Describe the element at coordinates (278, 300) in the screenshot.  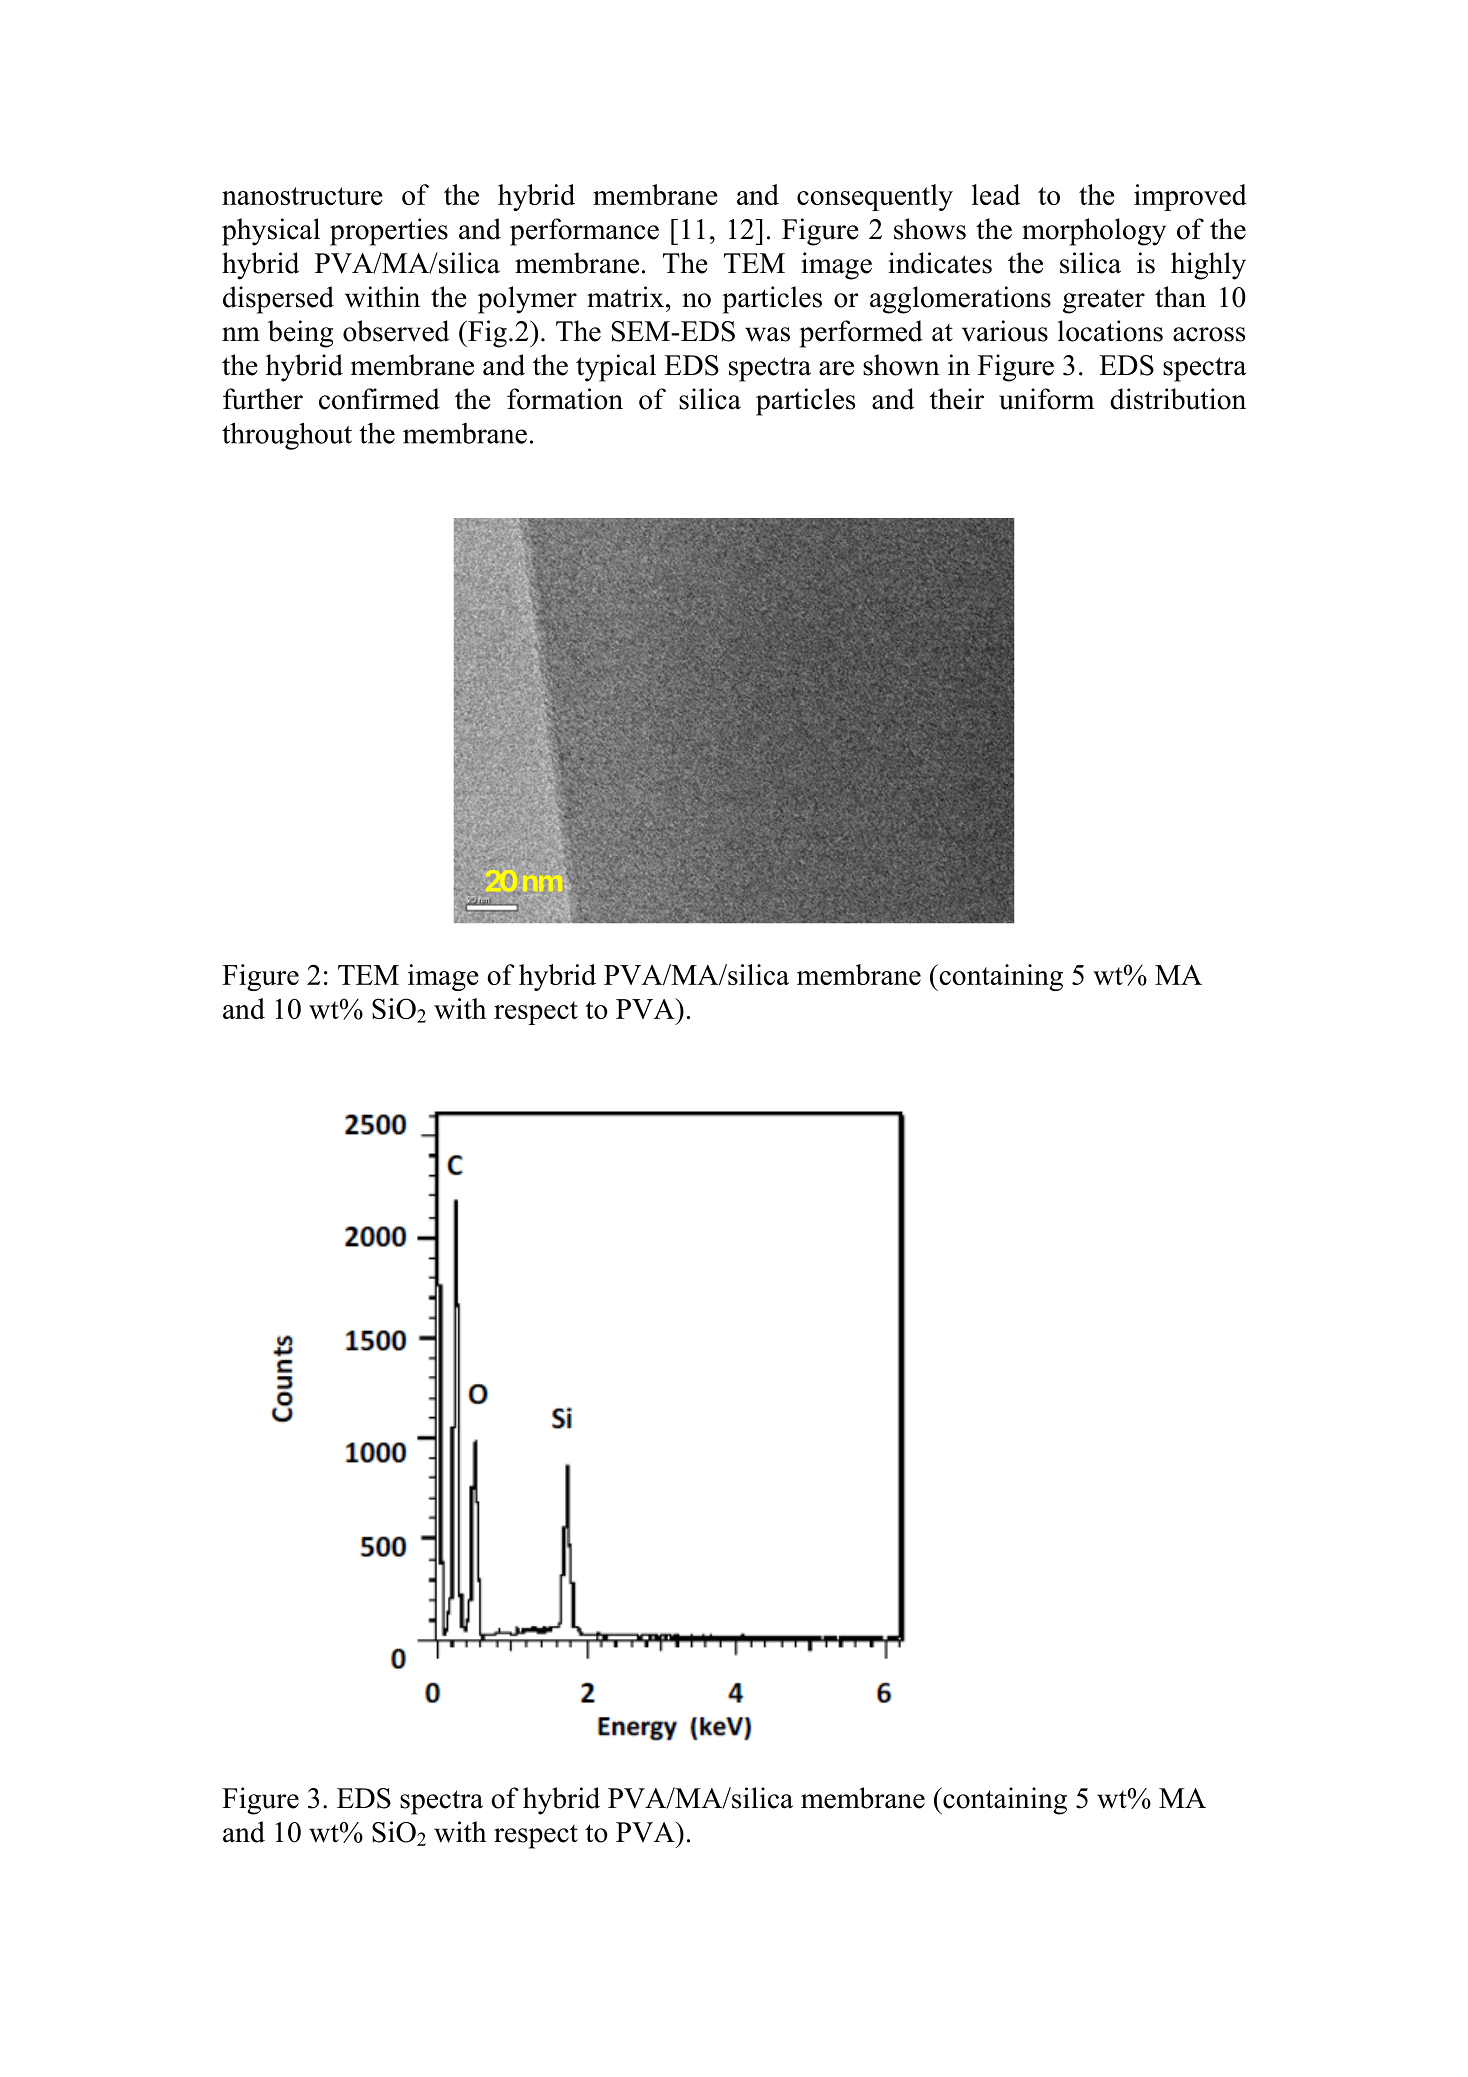
I see `dispersed` at that location.
